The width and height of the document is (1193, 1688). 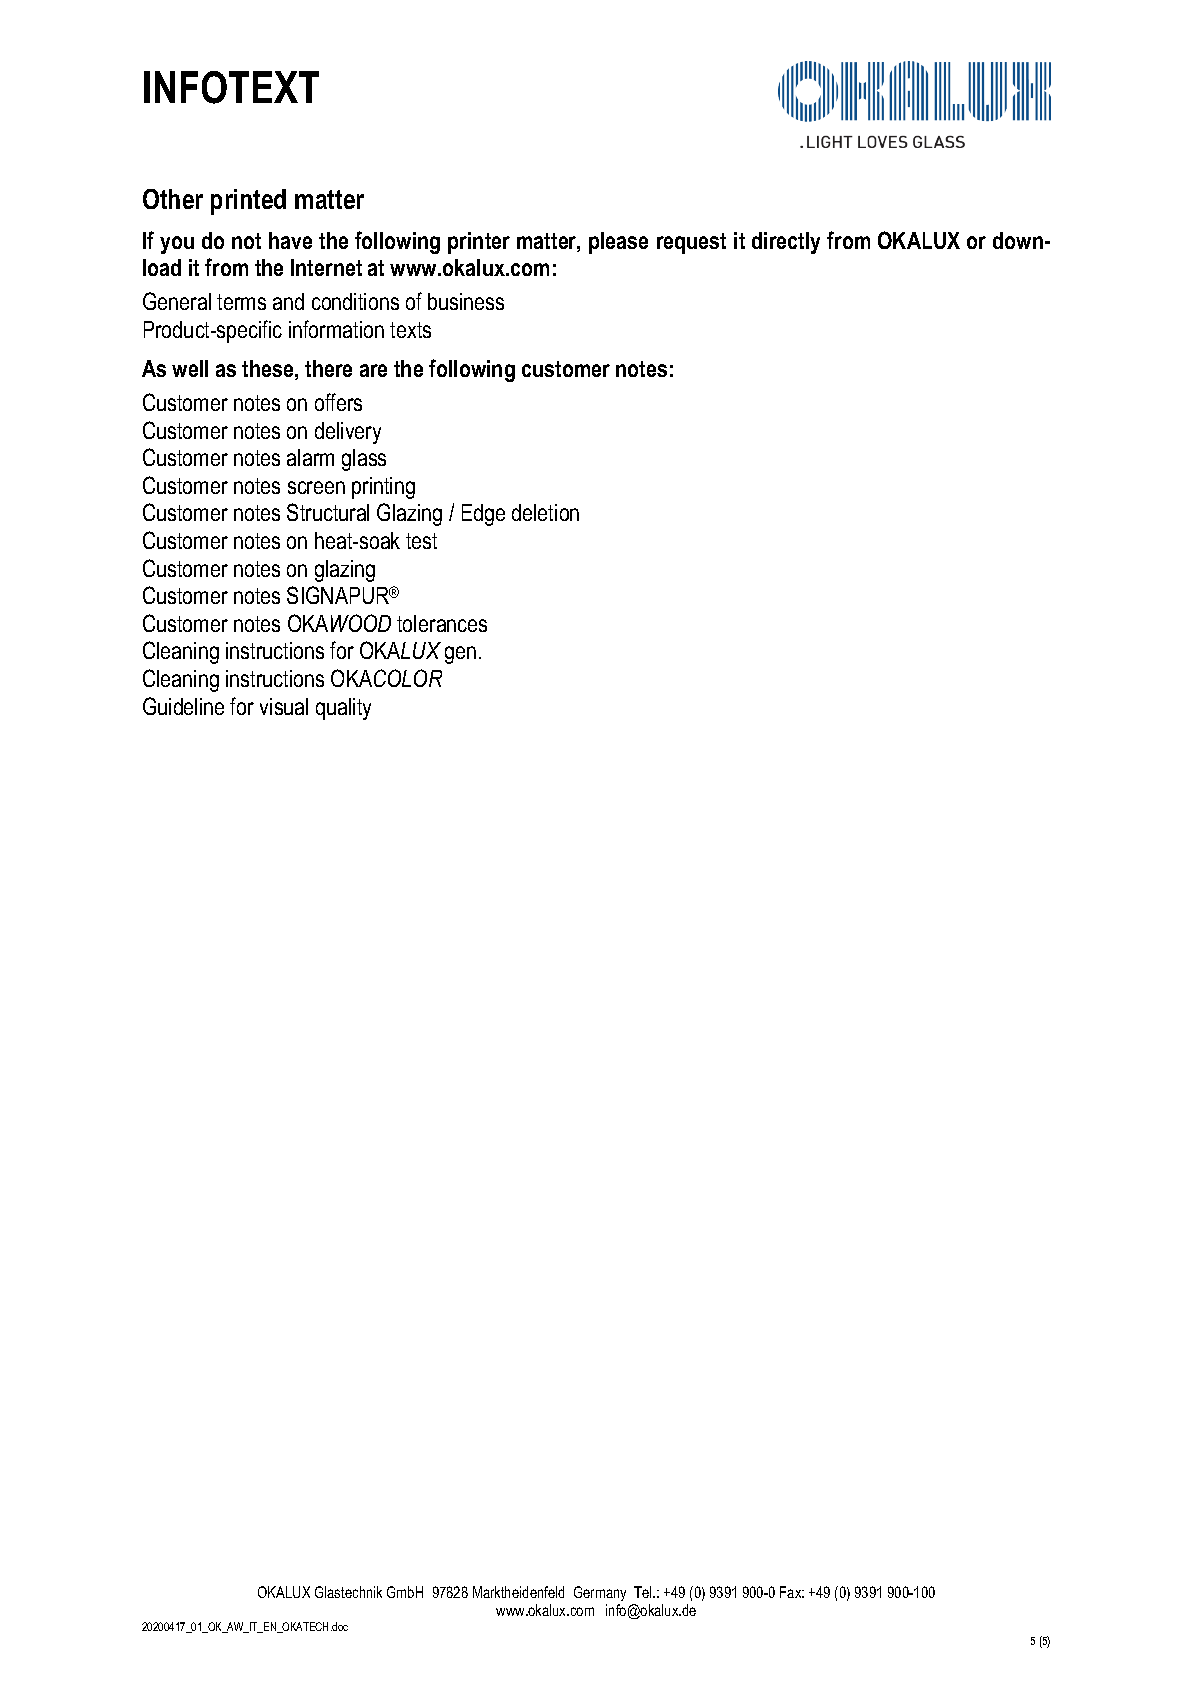 What do you see at coordinates (483, 515) in the document?
I see `Edge` at bounding box center [483, 515].
